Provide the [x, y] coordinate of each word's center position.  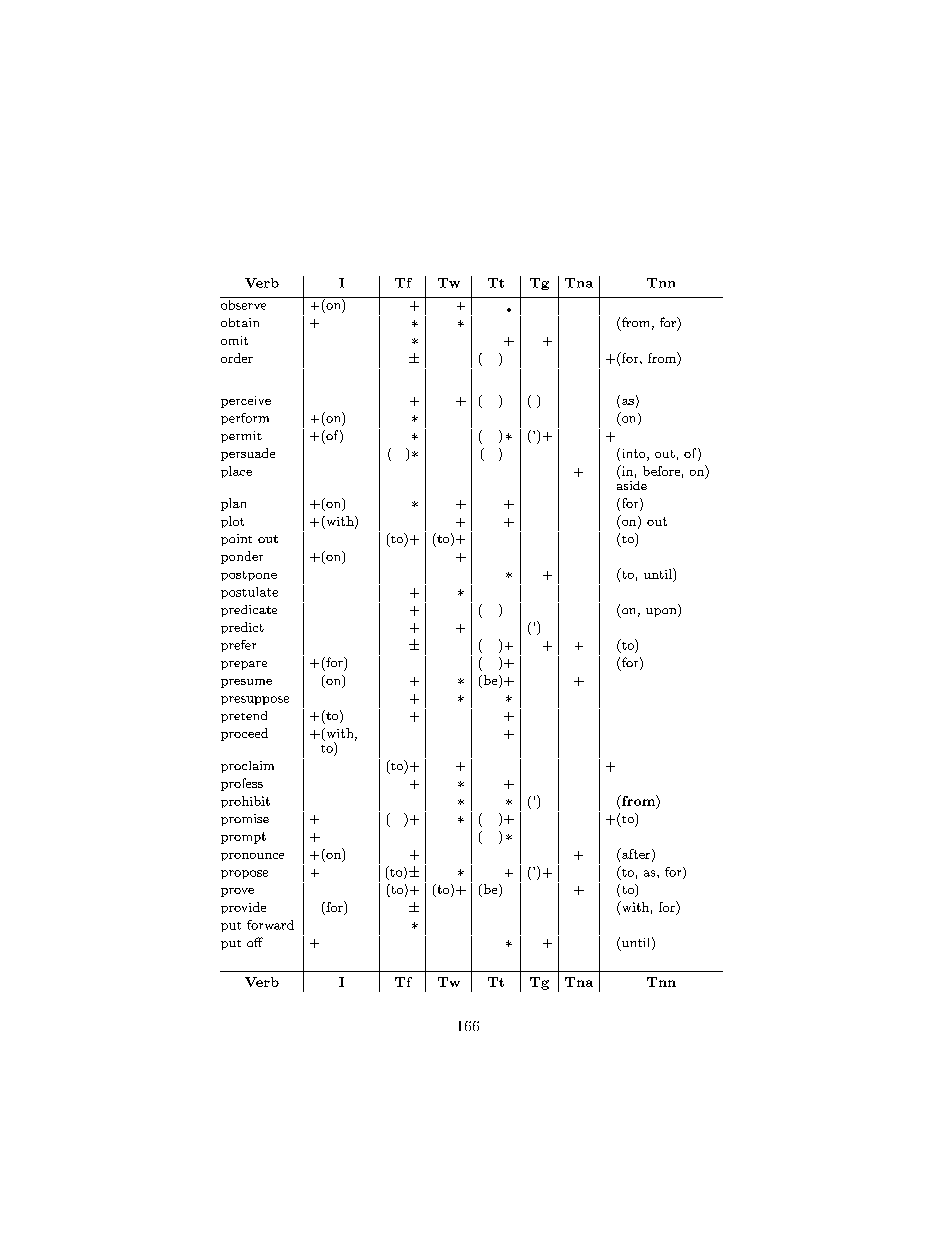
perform [245, 419]
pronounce [252, 857]
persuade [248, 454]
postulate [249, 593]
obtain [240, 322]
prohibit [245, 802]
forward [270, 925]
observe [244, 303]
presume [246, 683]
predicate [249, 611]
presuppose [255, 700]
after [636, 854]
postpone [249, 576]
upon [662, 612]
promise [245, 820]
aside [632, 484]
